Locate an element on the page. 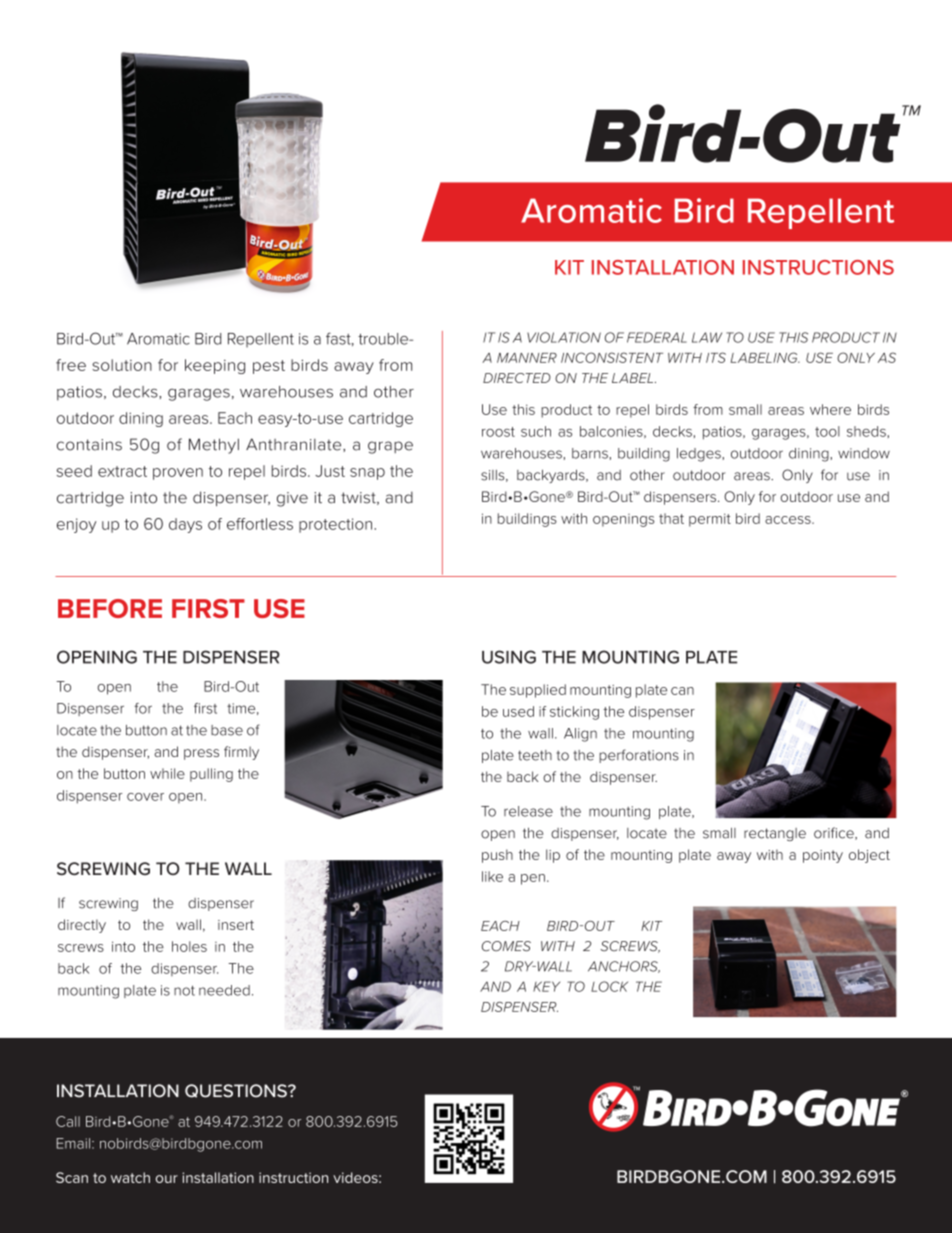  push is located at coordinates (497, 856).
